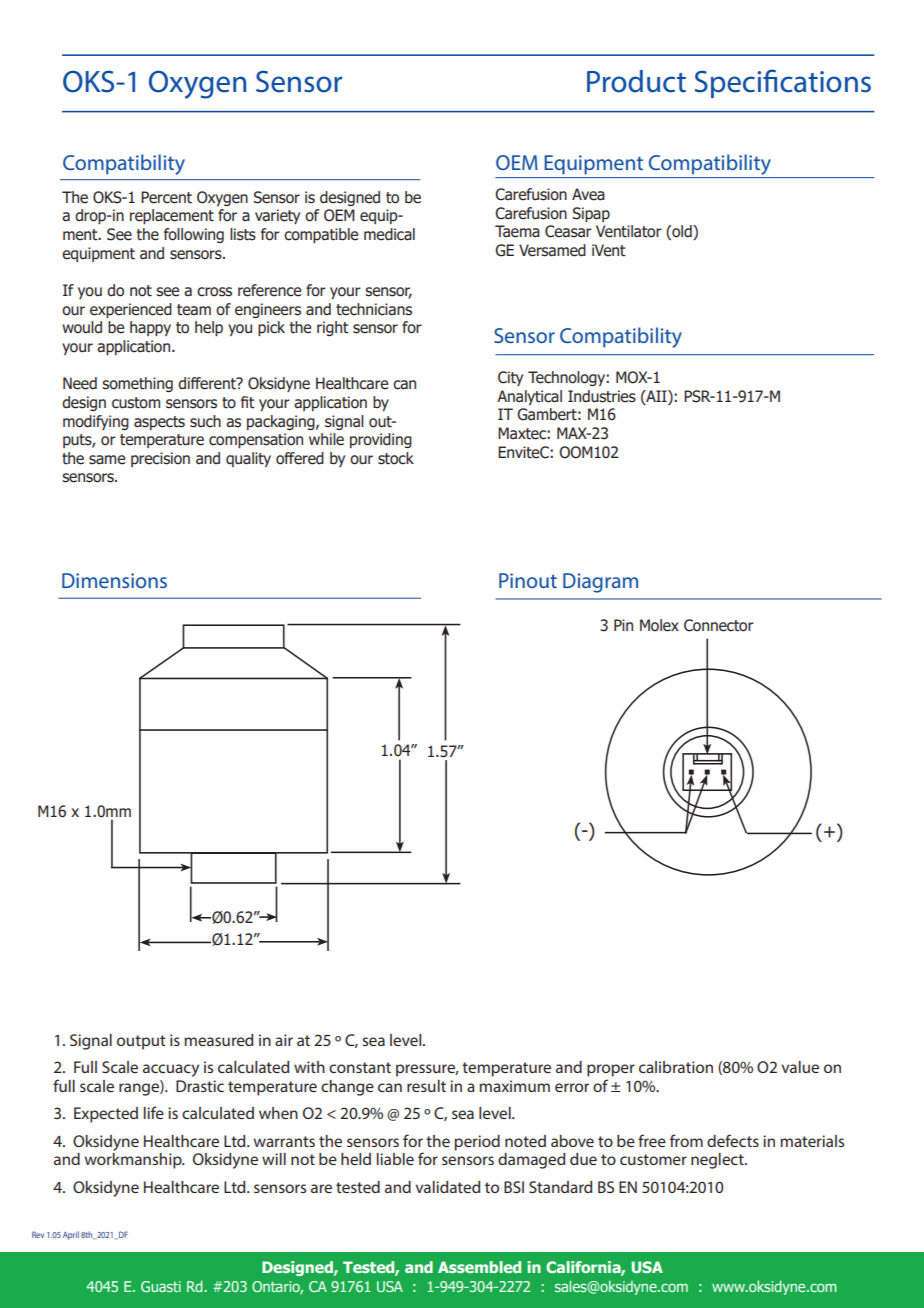 The image size is (924, 1308). Describe the element at coordinates (389, 234) in the document. I see `medical` at that location.
